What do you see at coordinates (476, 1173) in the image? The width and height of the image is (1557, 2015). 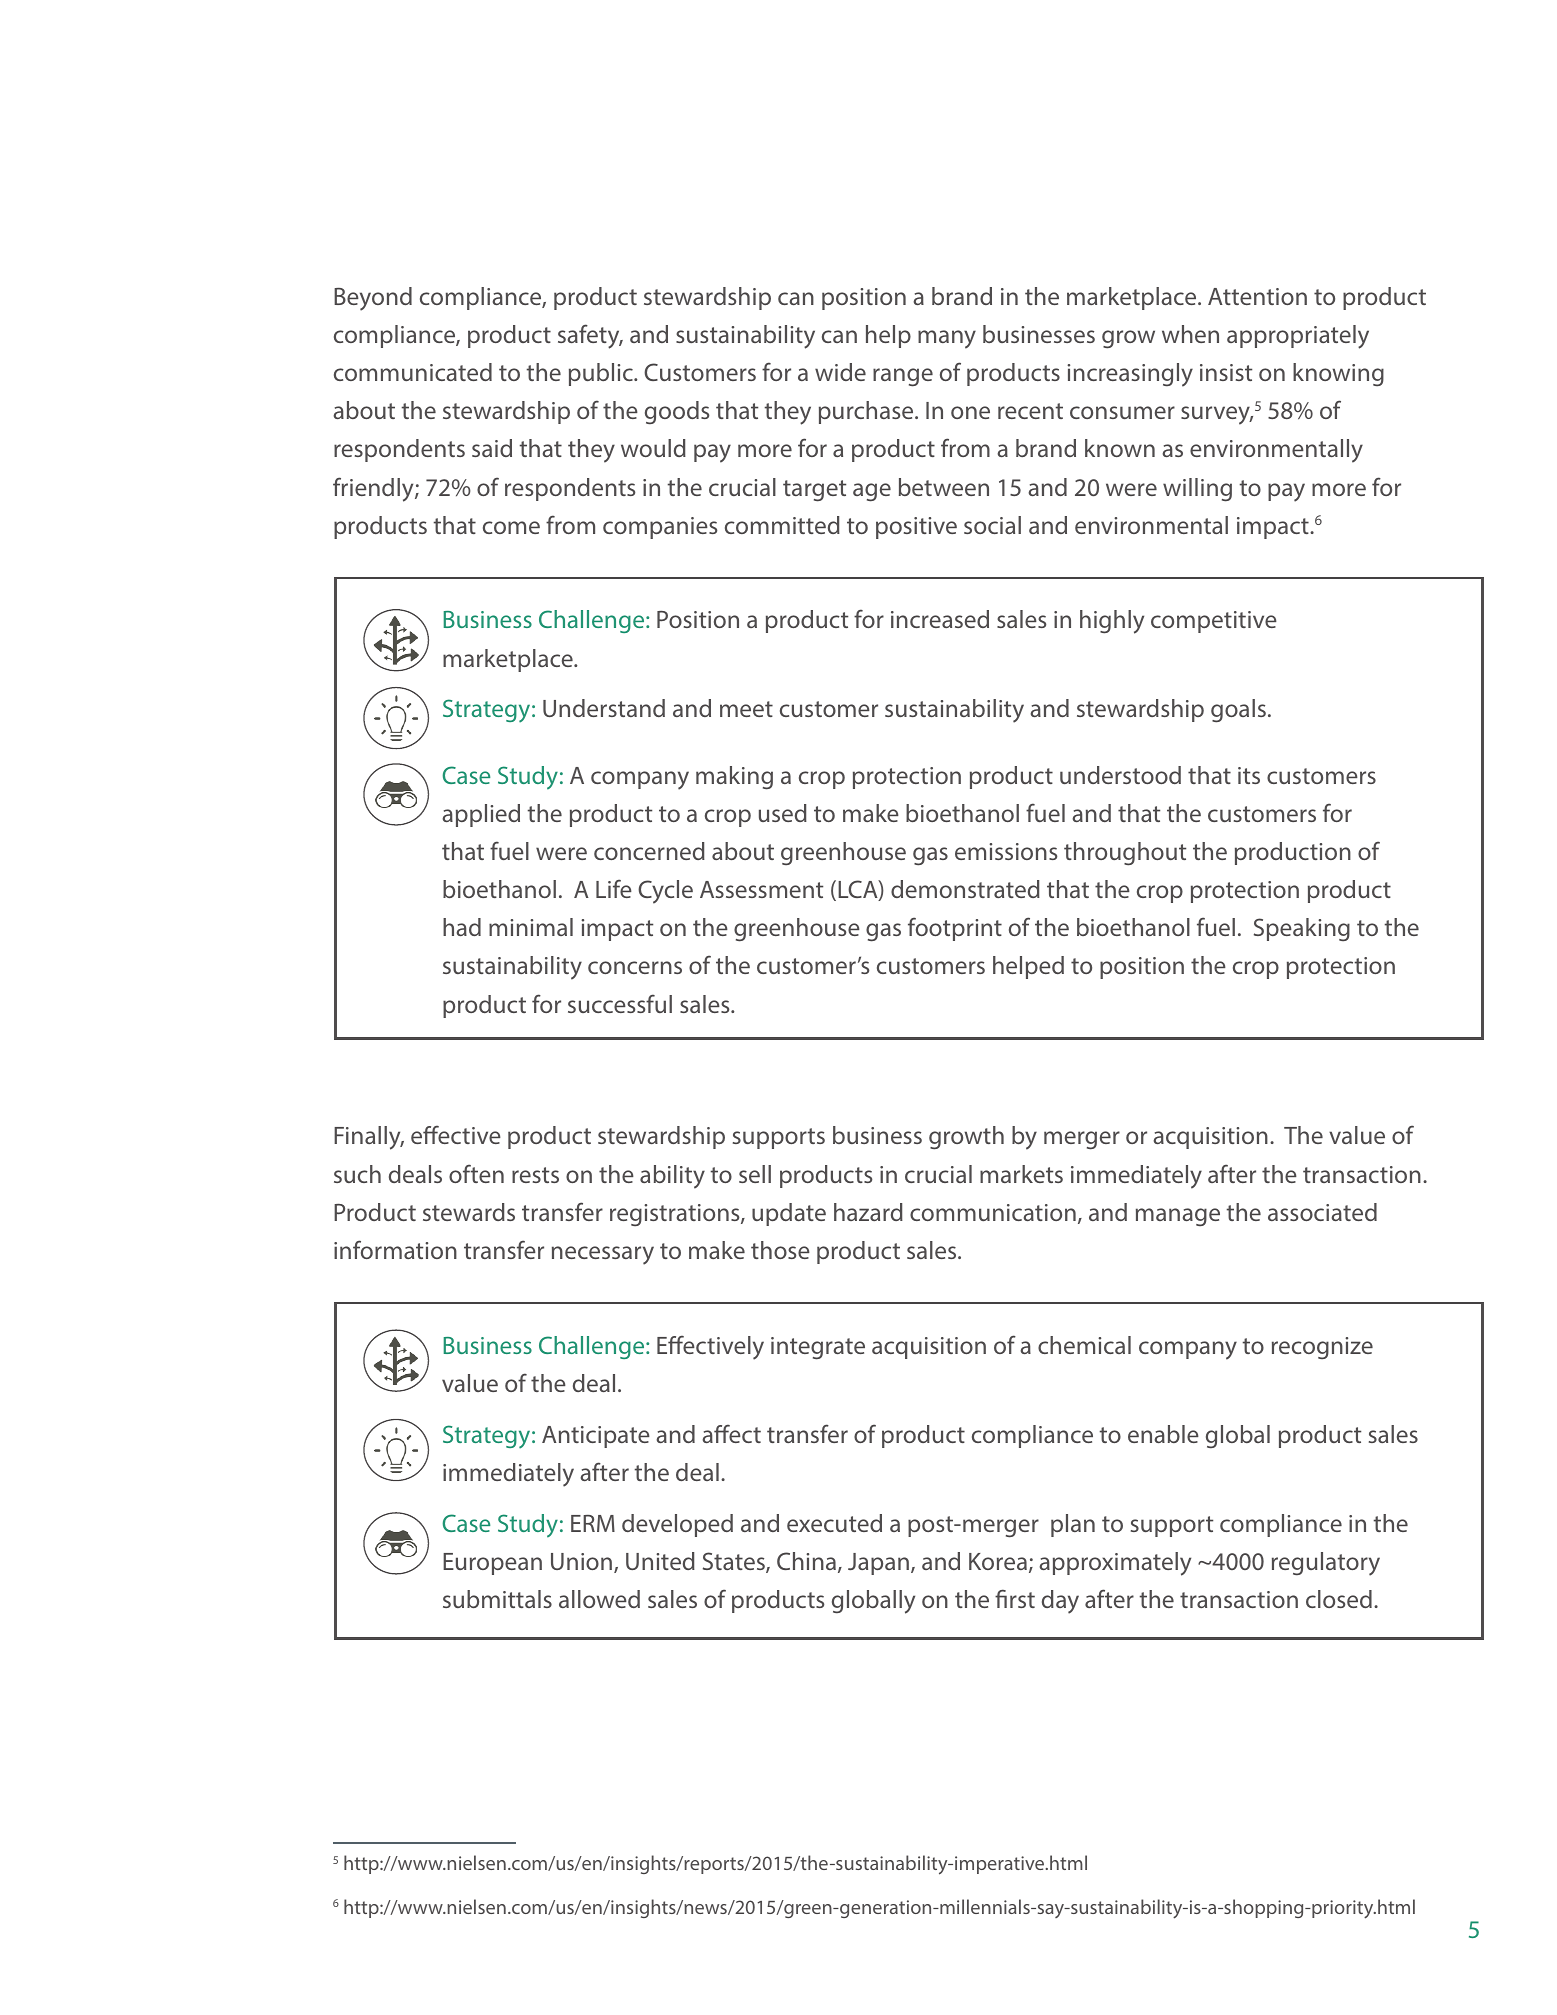 I see `often` at bounding box center [476, 1173].
